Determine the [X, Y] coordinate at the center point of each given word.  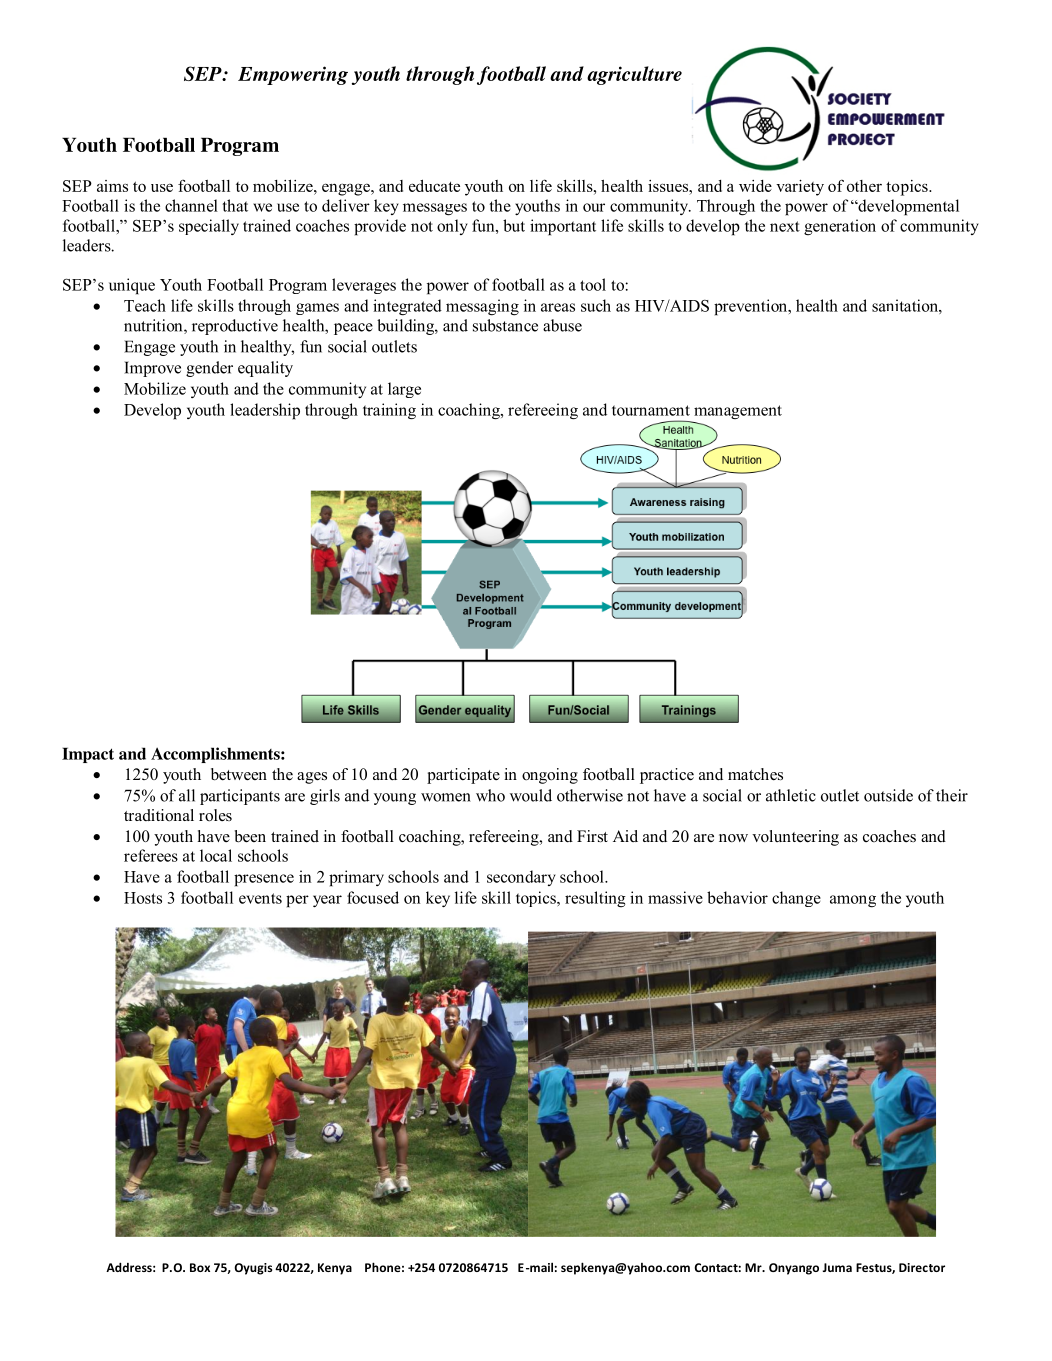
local [216, 855]
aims [112, 186]
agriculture [634, 75]
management [737, 413]
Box [200, 1267]
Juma [837, 1267]
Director [922, 1267]
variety [800, 188]
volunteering [795, 838]
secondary [521, 878]
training [389, 411]
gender [209, 369]
